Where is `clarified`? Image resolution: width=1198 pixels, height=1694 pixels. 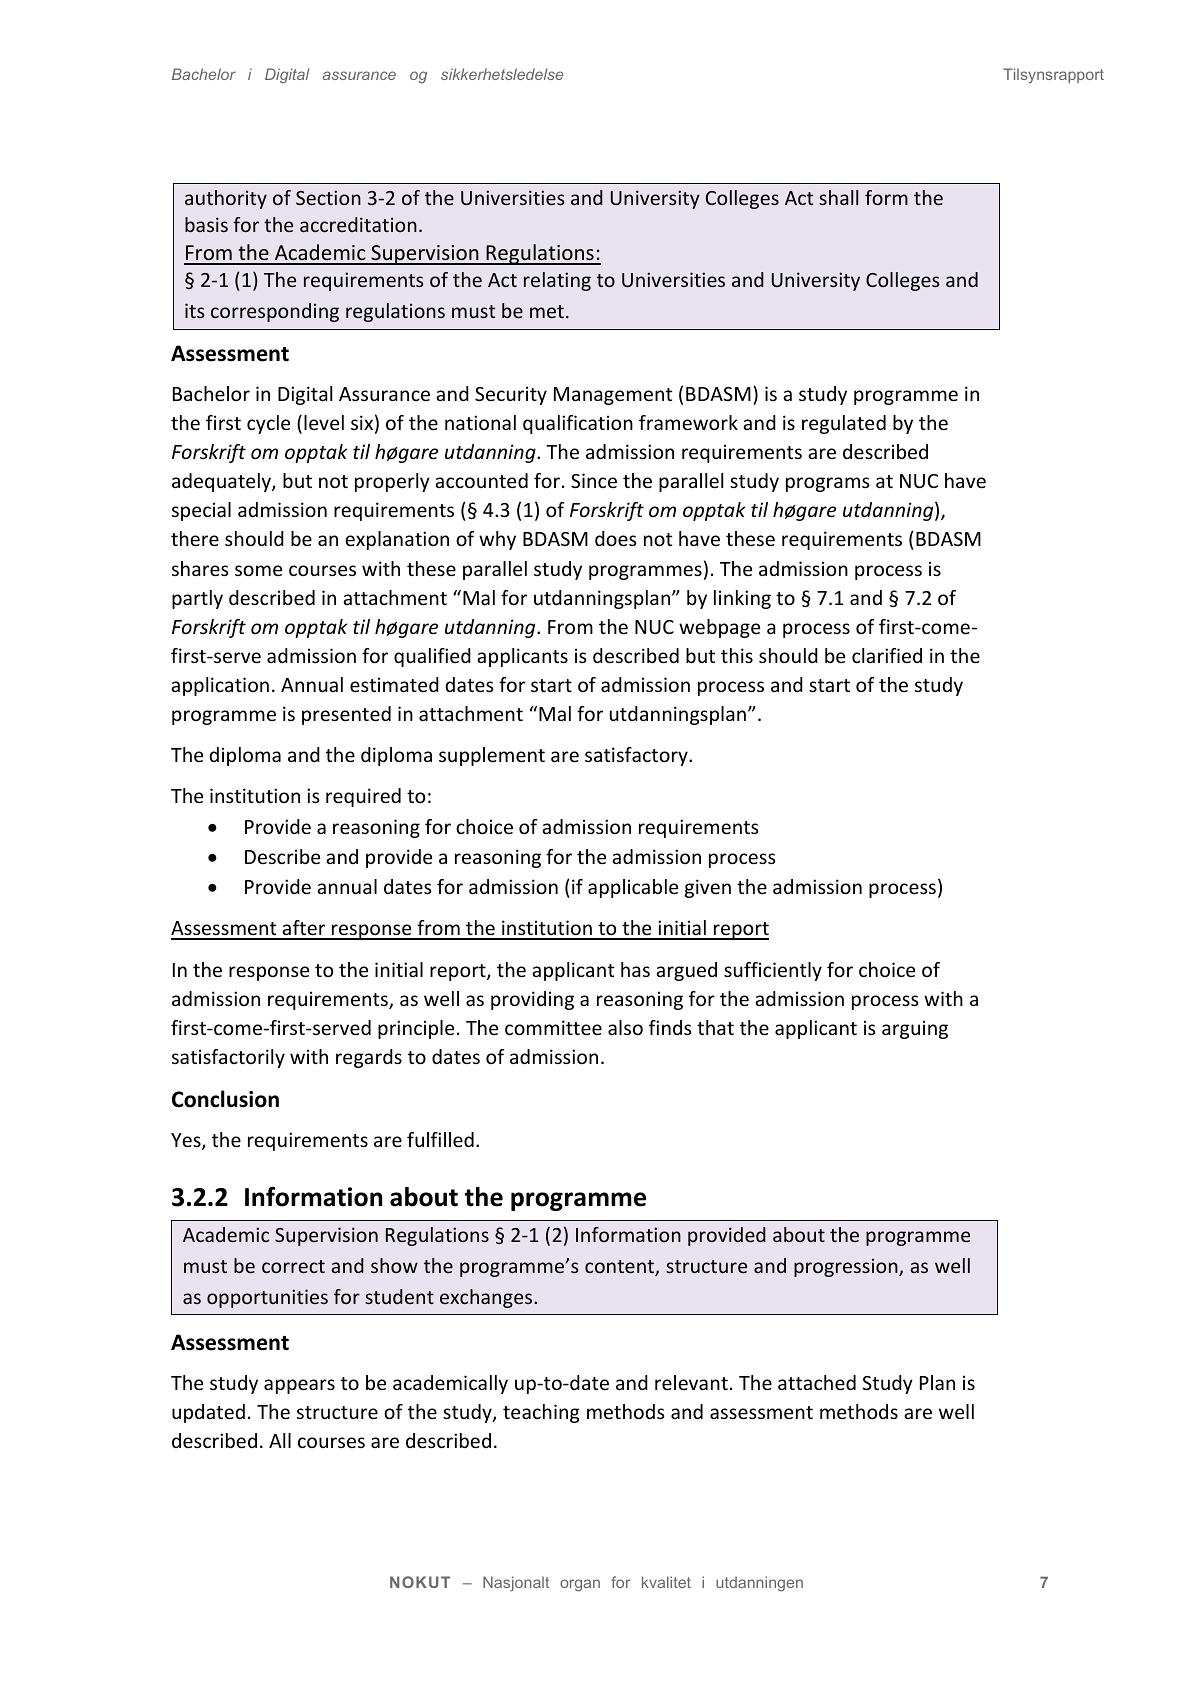
clarified is located at coordinates (887, 655).
